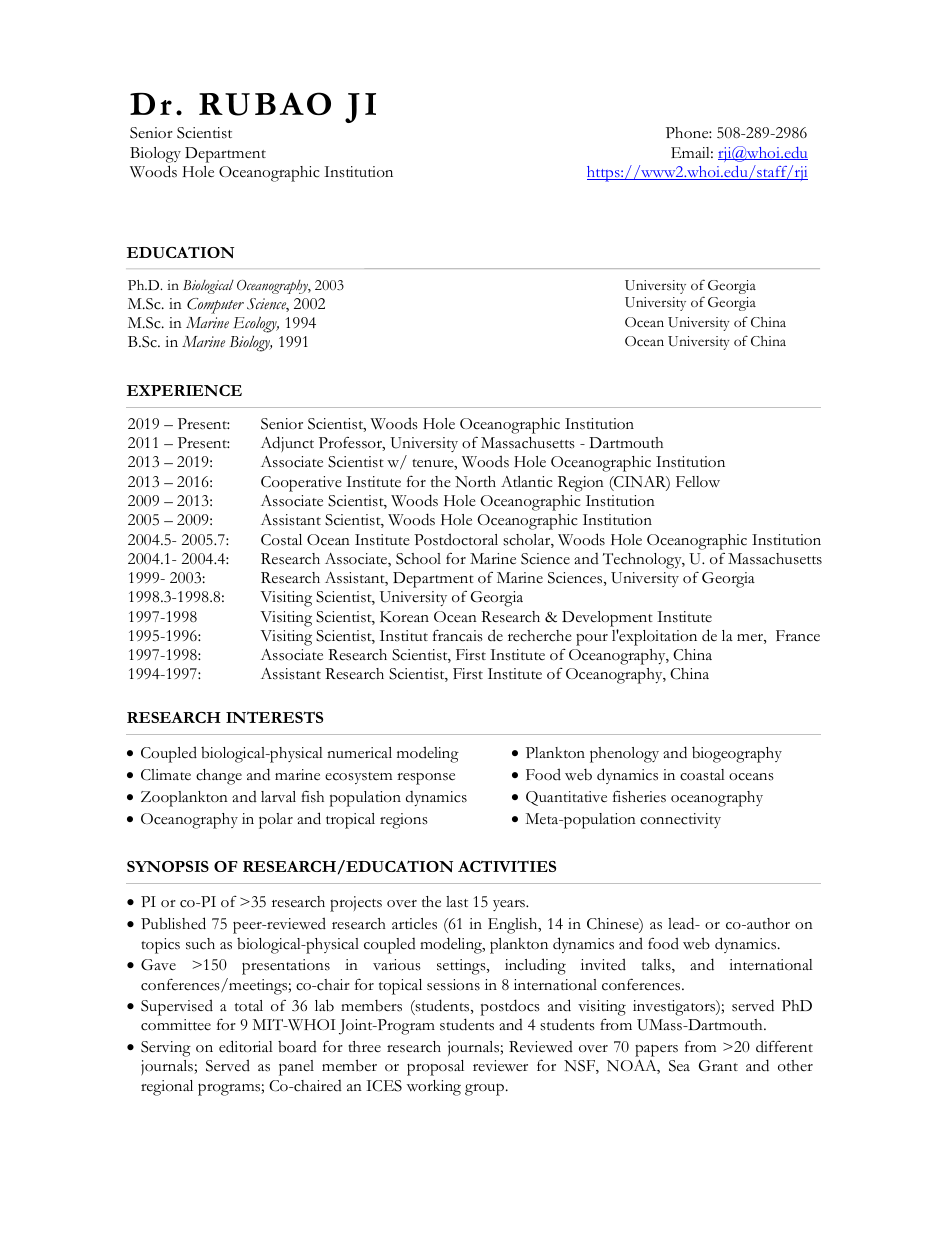 This image has width=952, height=1233. What do you see at coordinates (698, 482) in the image?
I see `Fellow` at bounding box center [698, 482].
